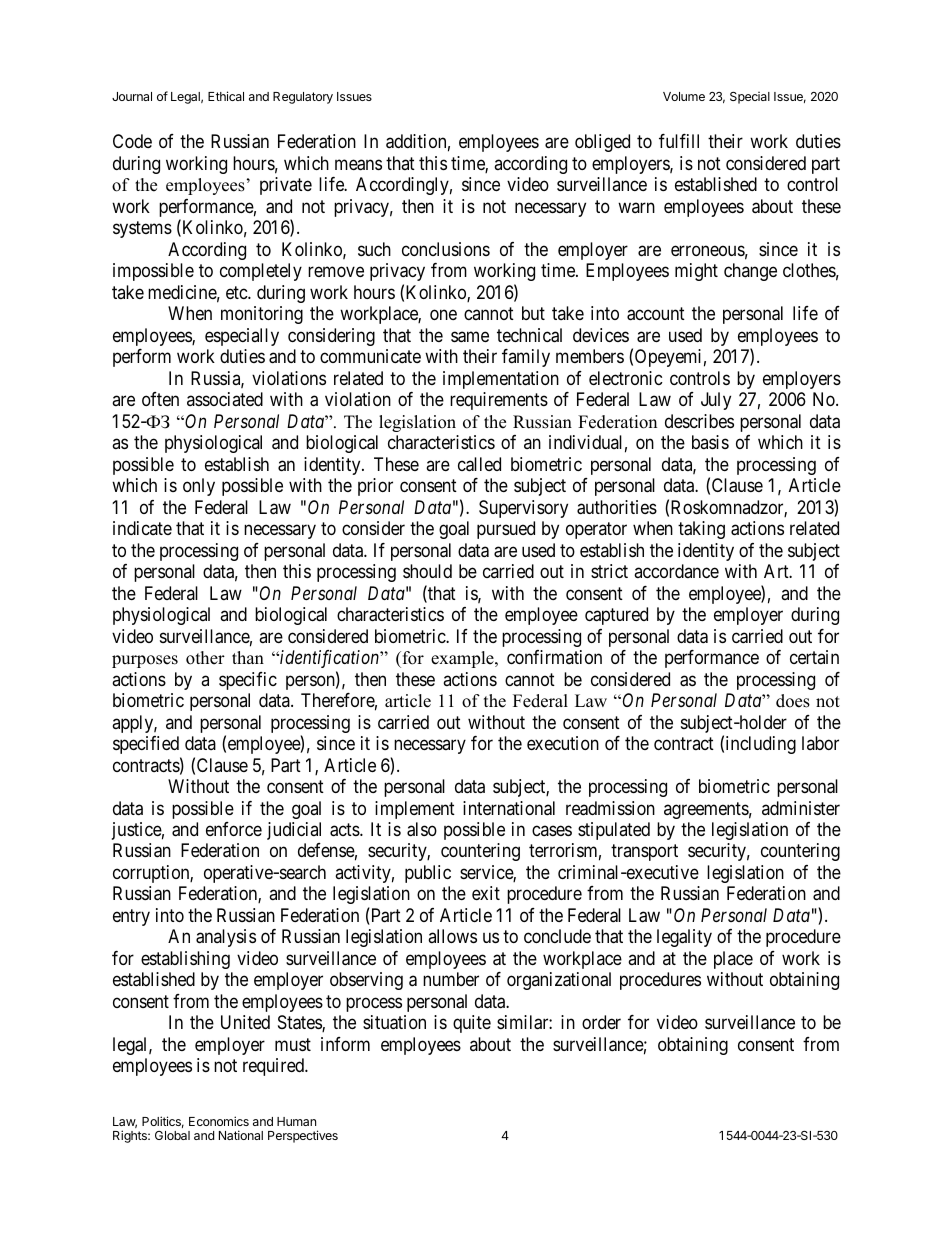 This screenshot has height=1233, width=952. What do you see at coordinates (422, 829) in the screenshot?
I see `also` at bounding box center [422, 829].
